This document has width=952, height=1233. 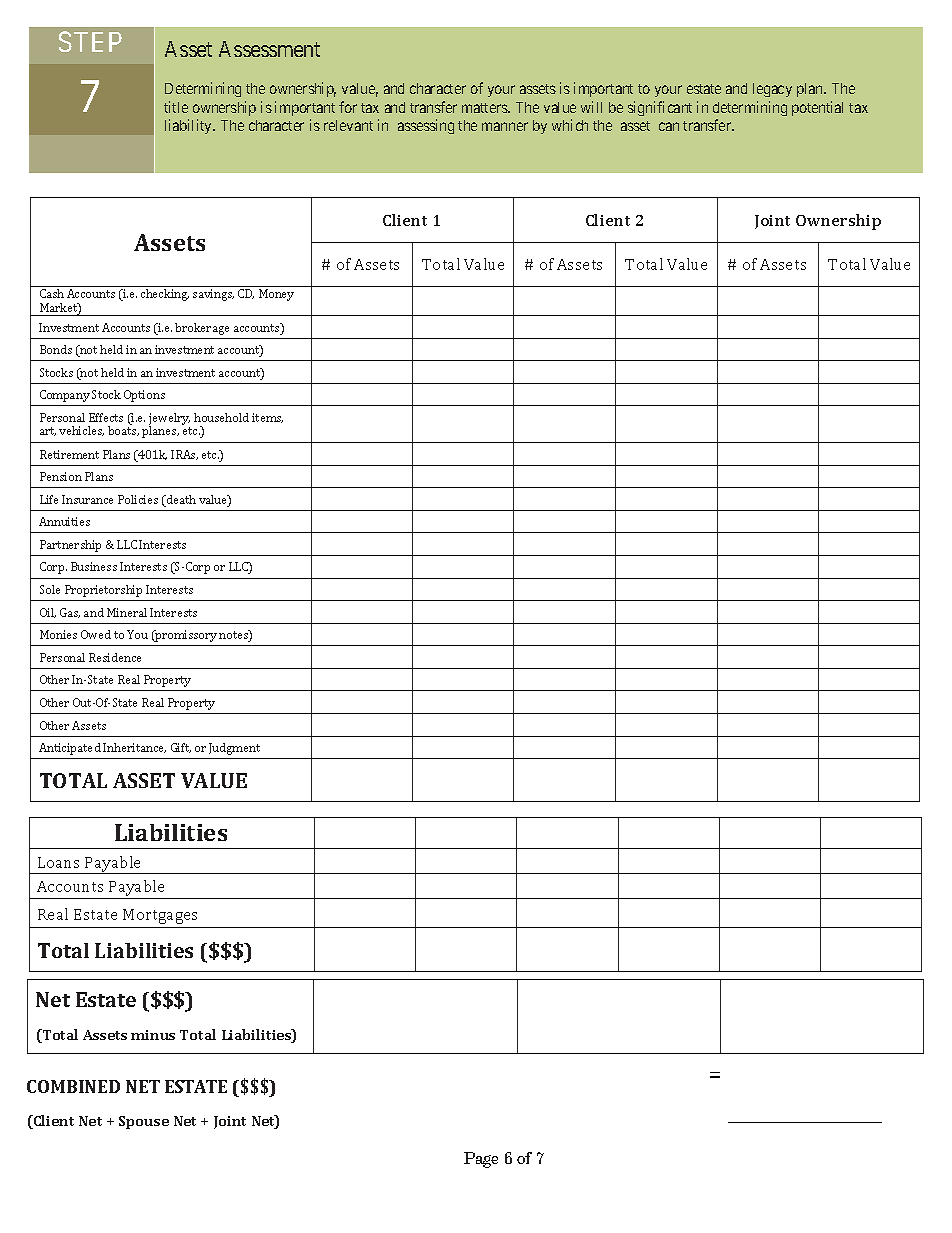 What do you see at coordinates (185, 636) in the document?
I see `promissory` at bounding box center [185, 636].
